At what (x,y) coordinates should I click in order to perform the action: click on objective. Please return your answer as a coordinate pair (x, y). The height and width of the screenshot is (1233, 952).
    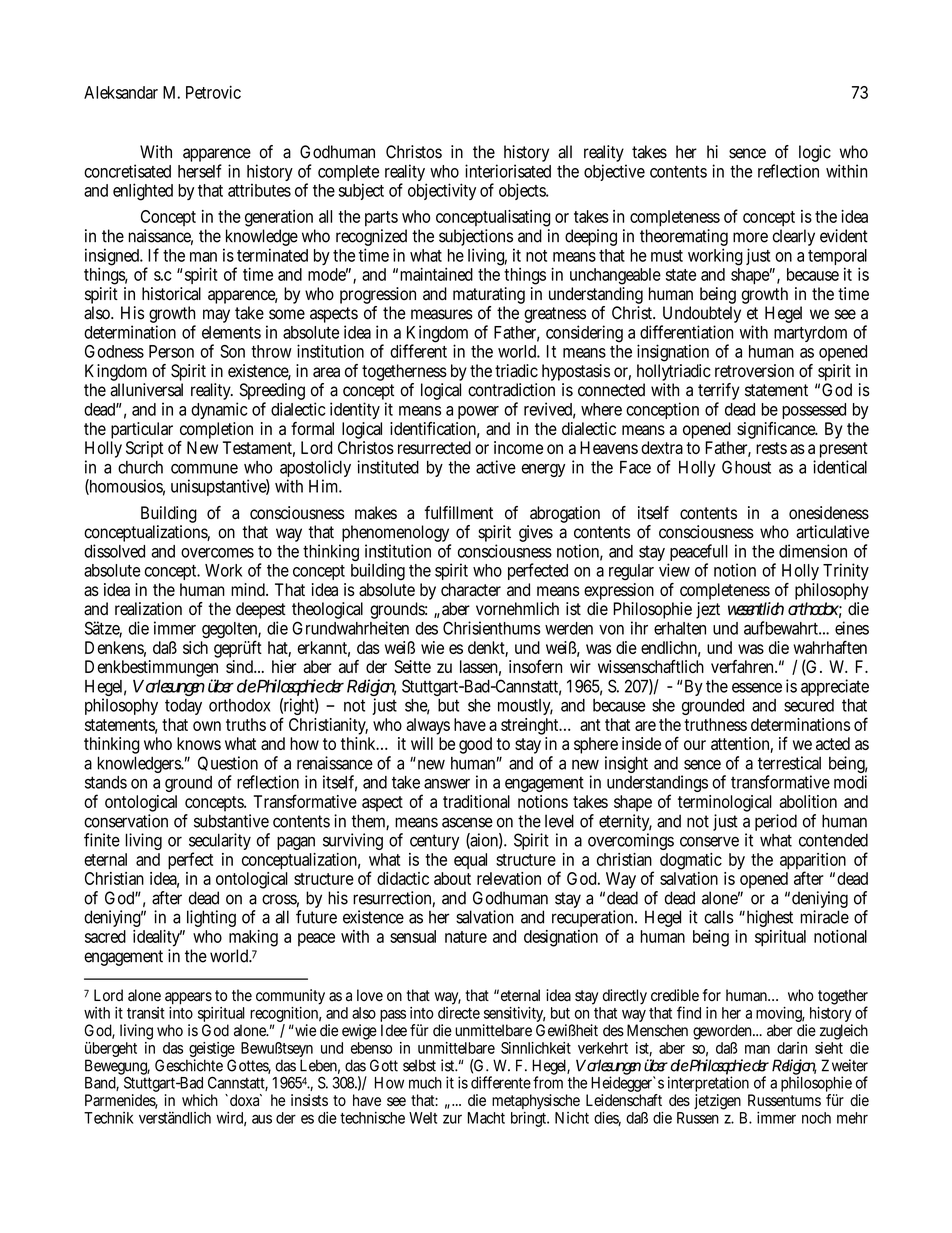
    Looking at the image, I should click on (614, 172).
